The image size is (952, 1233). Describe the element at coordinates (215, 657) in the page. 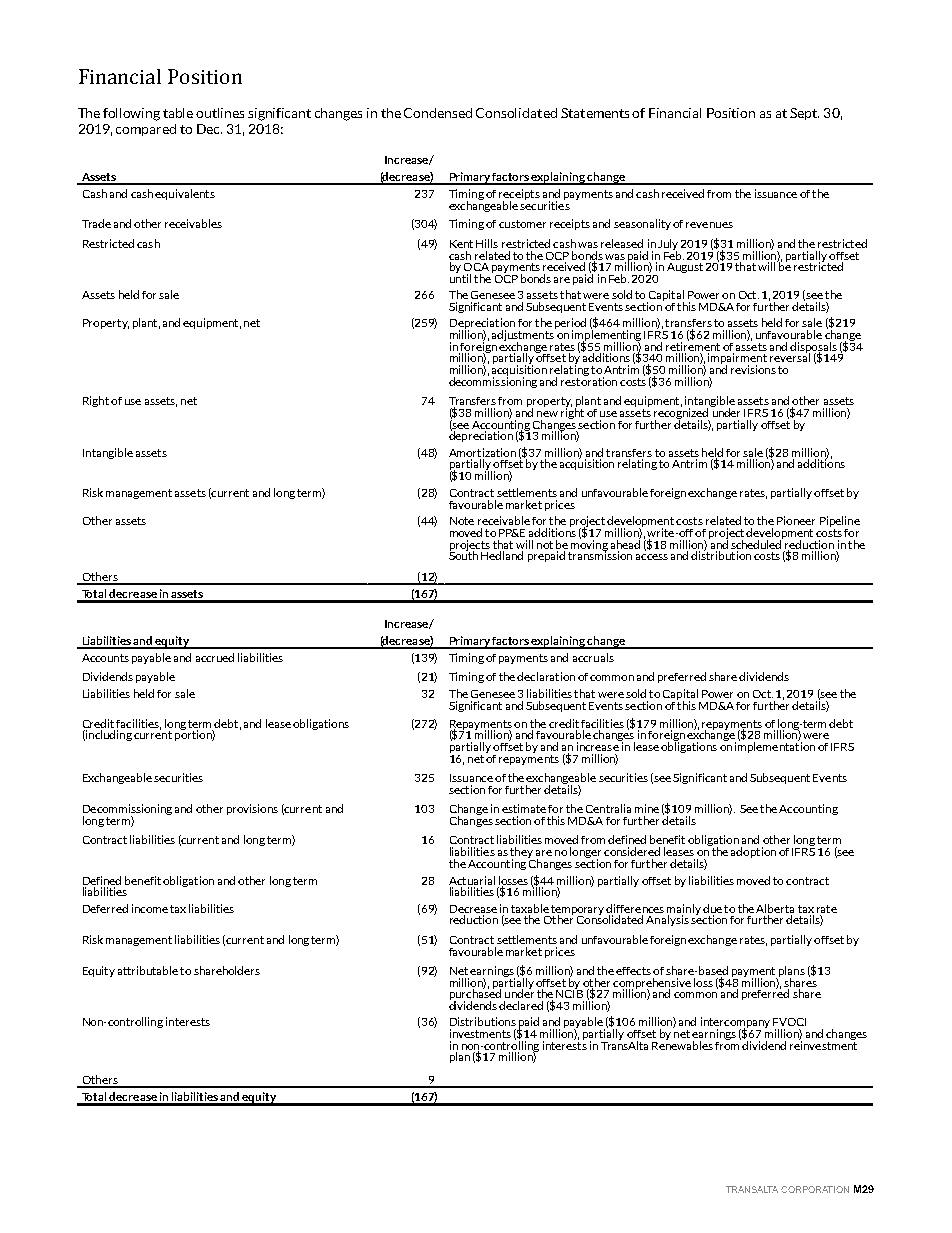

I see `accrued` at that location.
